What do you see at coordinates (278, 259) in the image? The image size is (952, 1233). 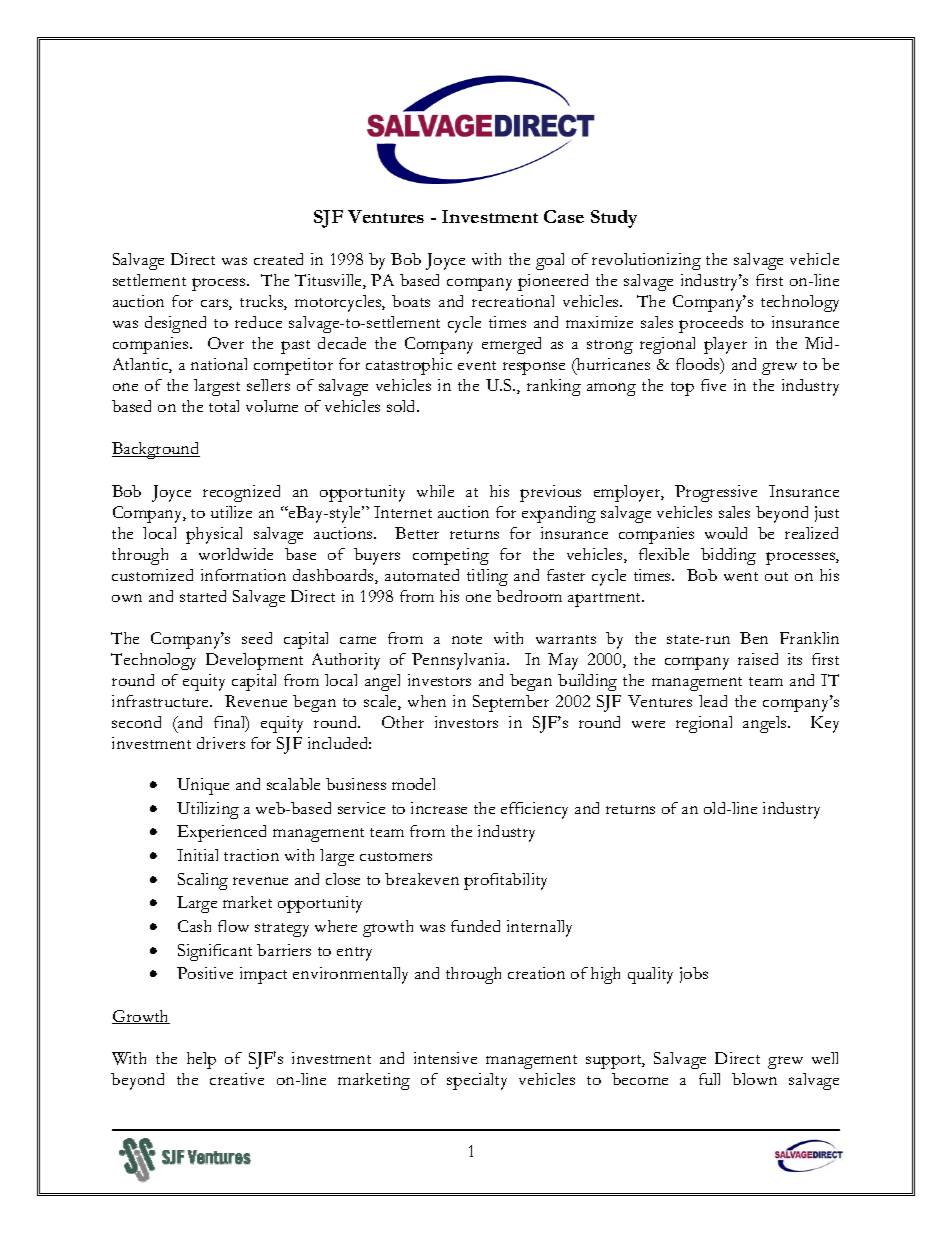 I see `created` at bounding box center [278, 259].
